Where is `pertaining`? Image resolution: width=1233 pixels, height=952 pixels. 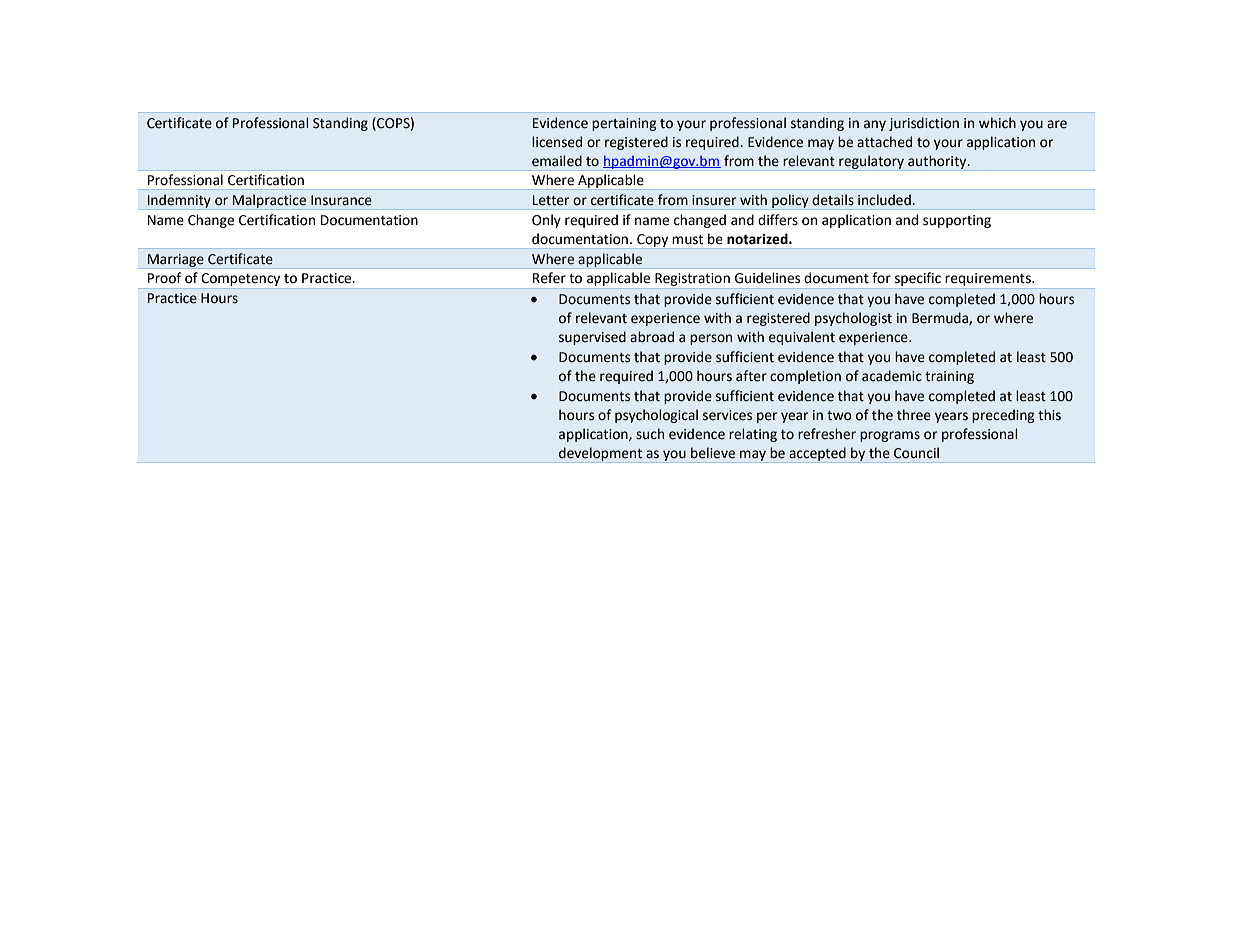
pertaining is located at coordinates (624, 124).
